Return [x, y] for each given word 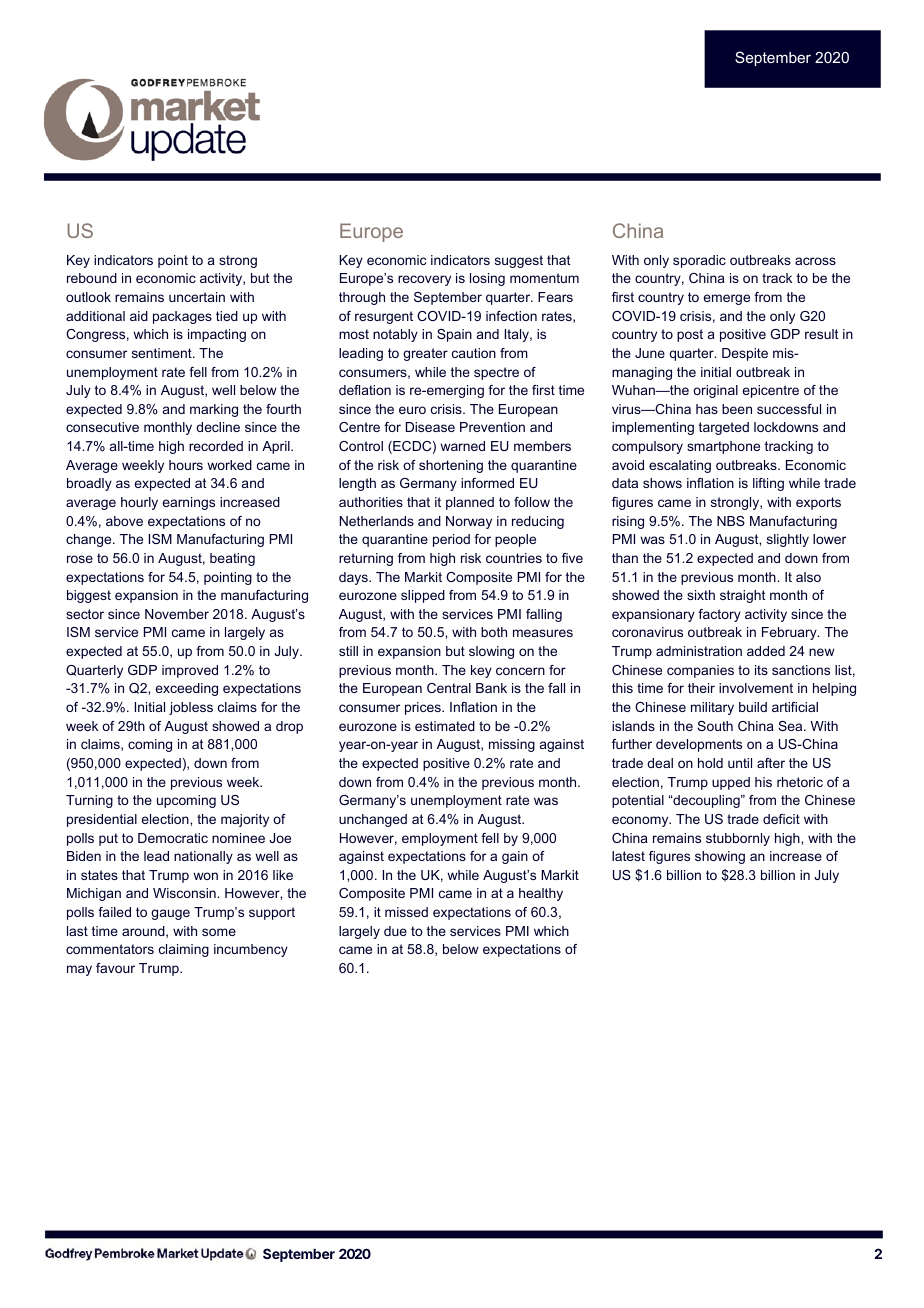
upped [731, 783]
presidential [102, 820]
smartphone [723, 447]
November [177, 614]
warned [462, 446]
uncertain [197, 297]
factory [719, 615]
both [494, 632]
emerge [727, 299]
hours [186, 465]
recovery [424, 280]
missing [512, 745]
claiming [184, 950]
